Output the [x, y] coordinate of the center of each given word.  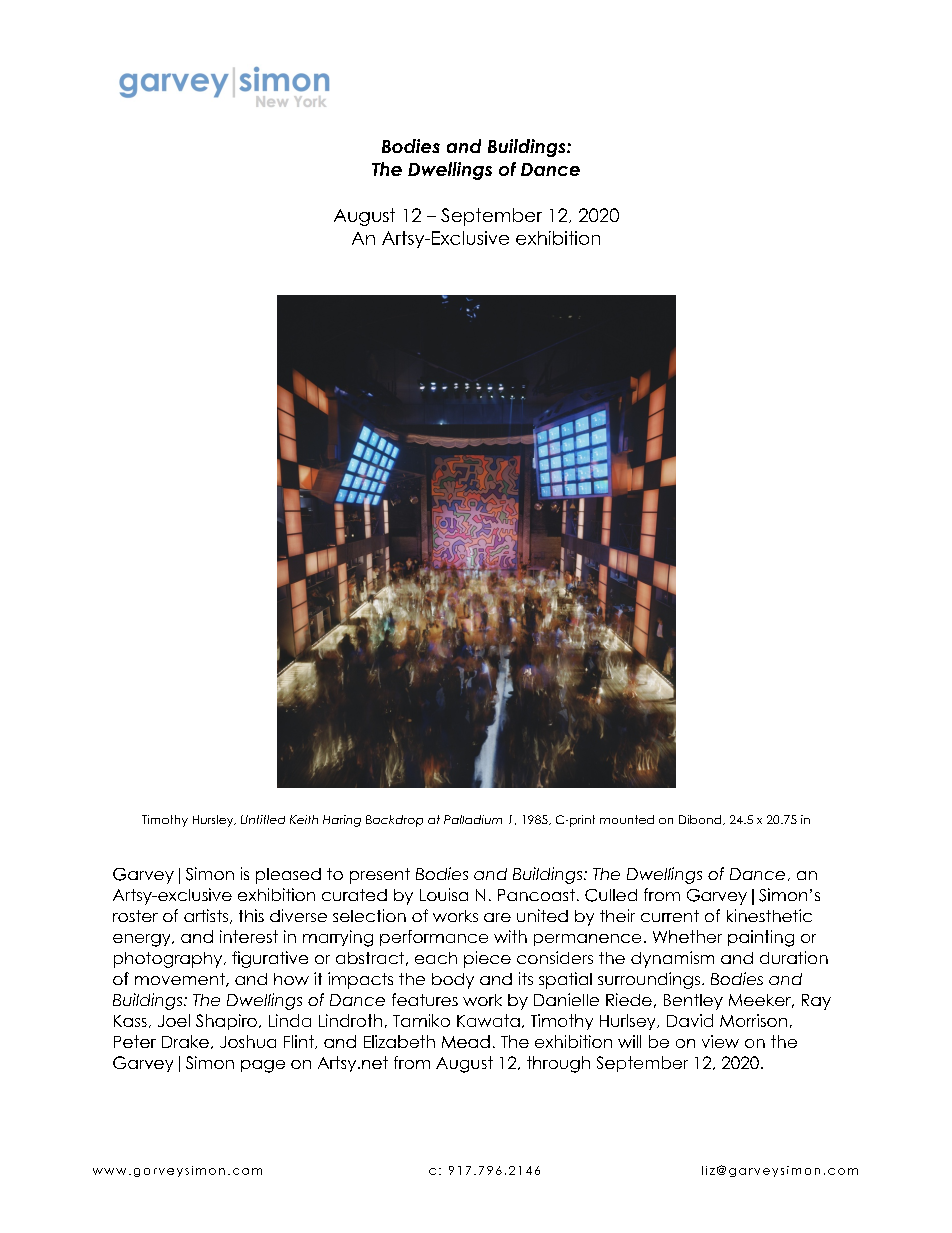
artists [206, 915]
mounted [627, 819]
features [425, 999]
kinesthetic [769, 915]
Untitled [263, 819]
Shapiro [226, 1022]
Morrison [753, 1020]
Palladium [473, 819]
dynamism [672, 959]
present [380, 876]
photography [169, 960]
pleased [288, 876]
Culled [611, 895]
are [497, 917]
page [263, 1066]
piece [487, 959]
